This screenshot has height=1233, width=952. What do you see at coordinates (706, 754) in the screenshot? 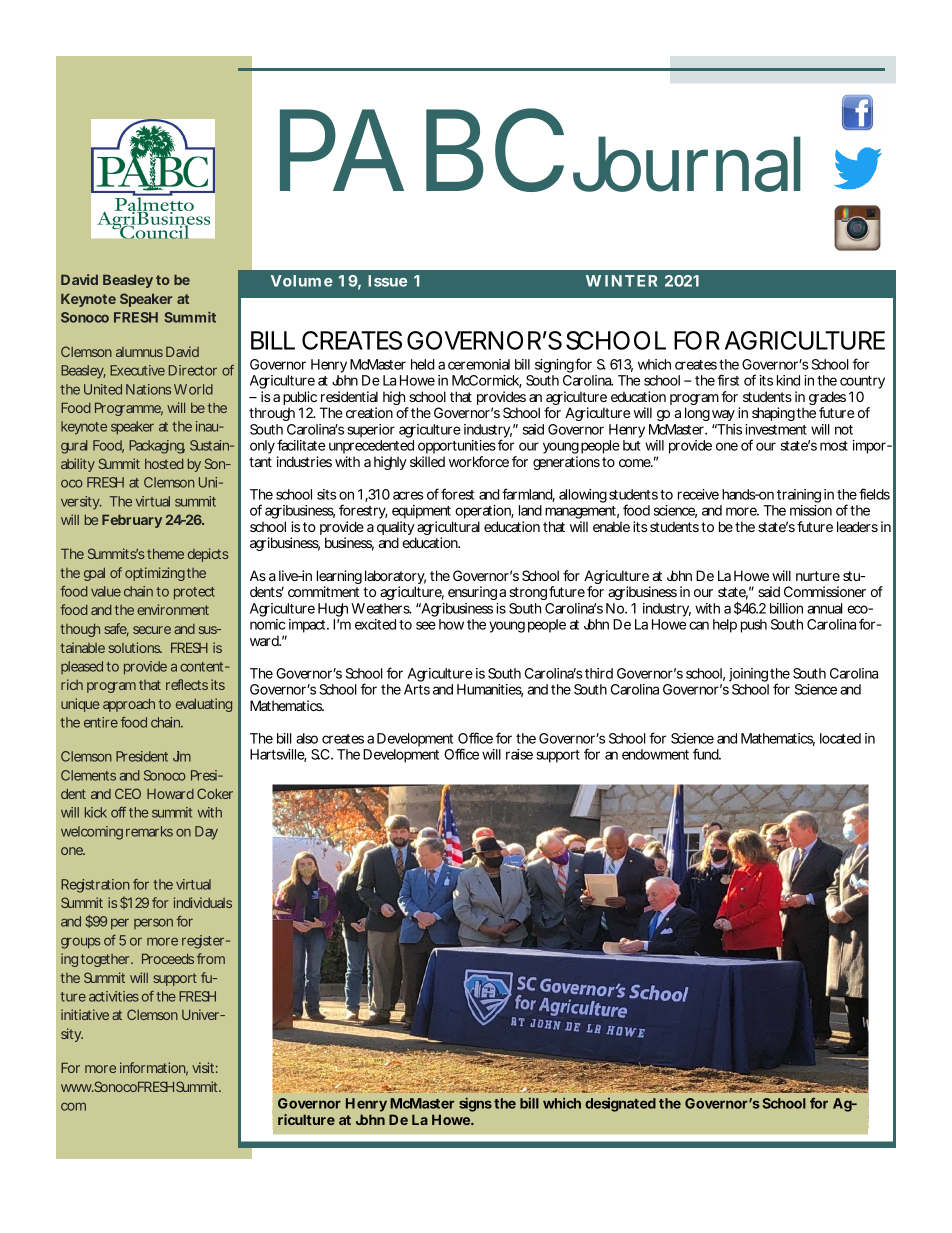
I see `fund` at bounding box center [706, 754].
